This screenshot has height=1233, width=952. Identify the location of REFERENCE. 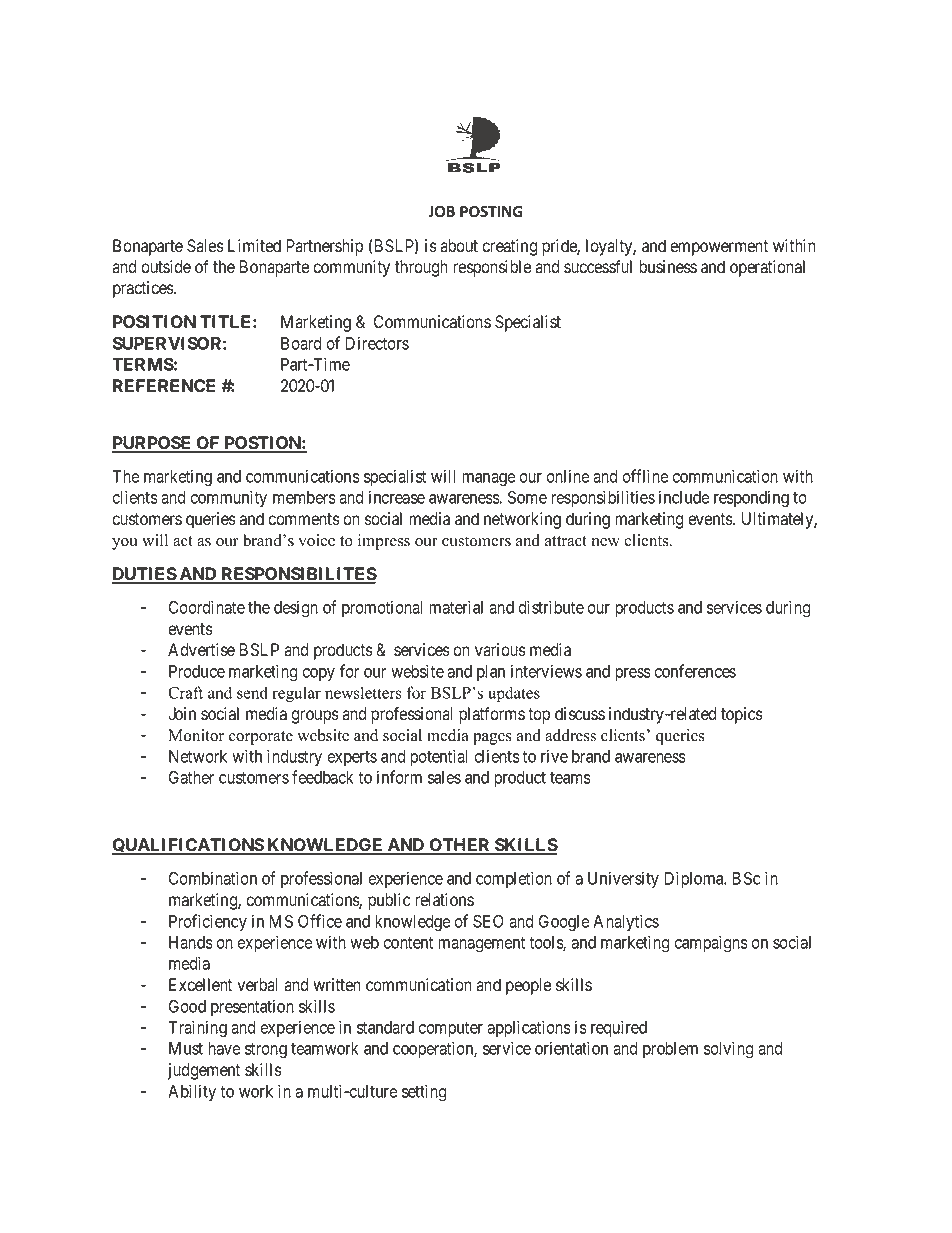
(164, 385).
